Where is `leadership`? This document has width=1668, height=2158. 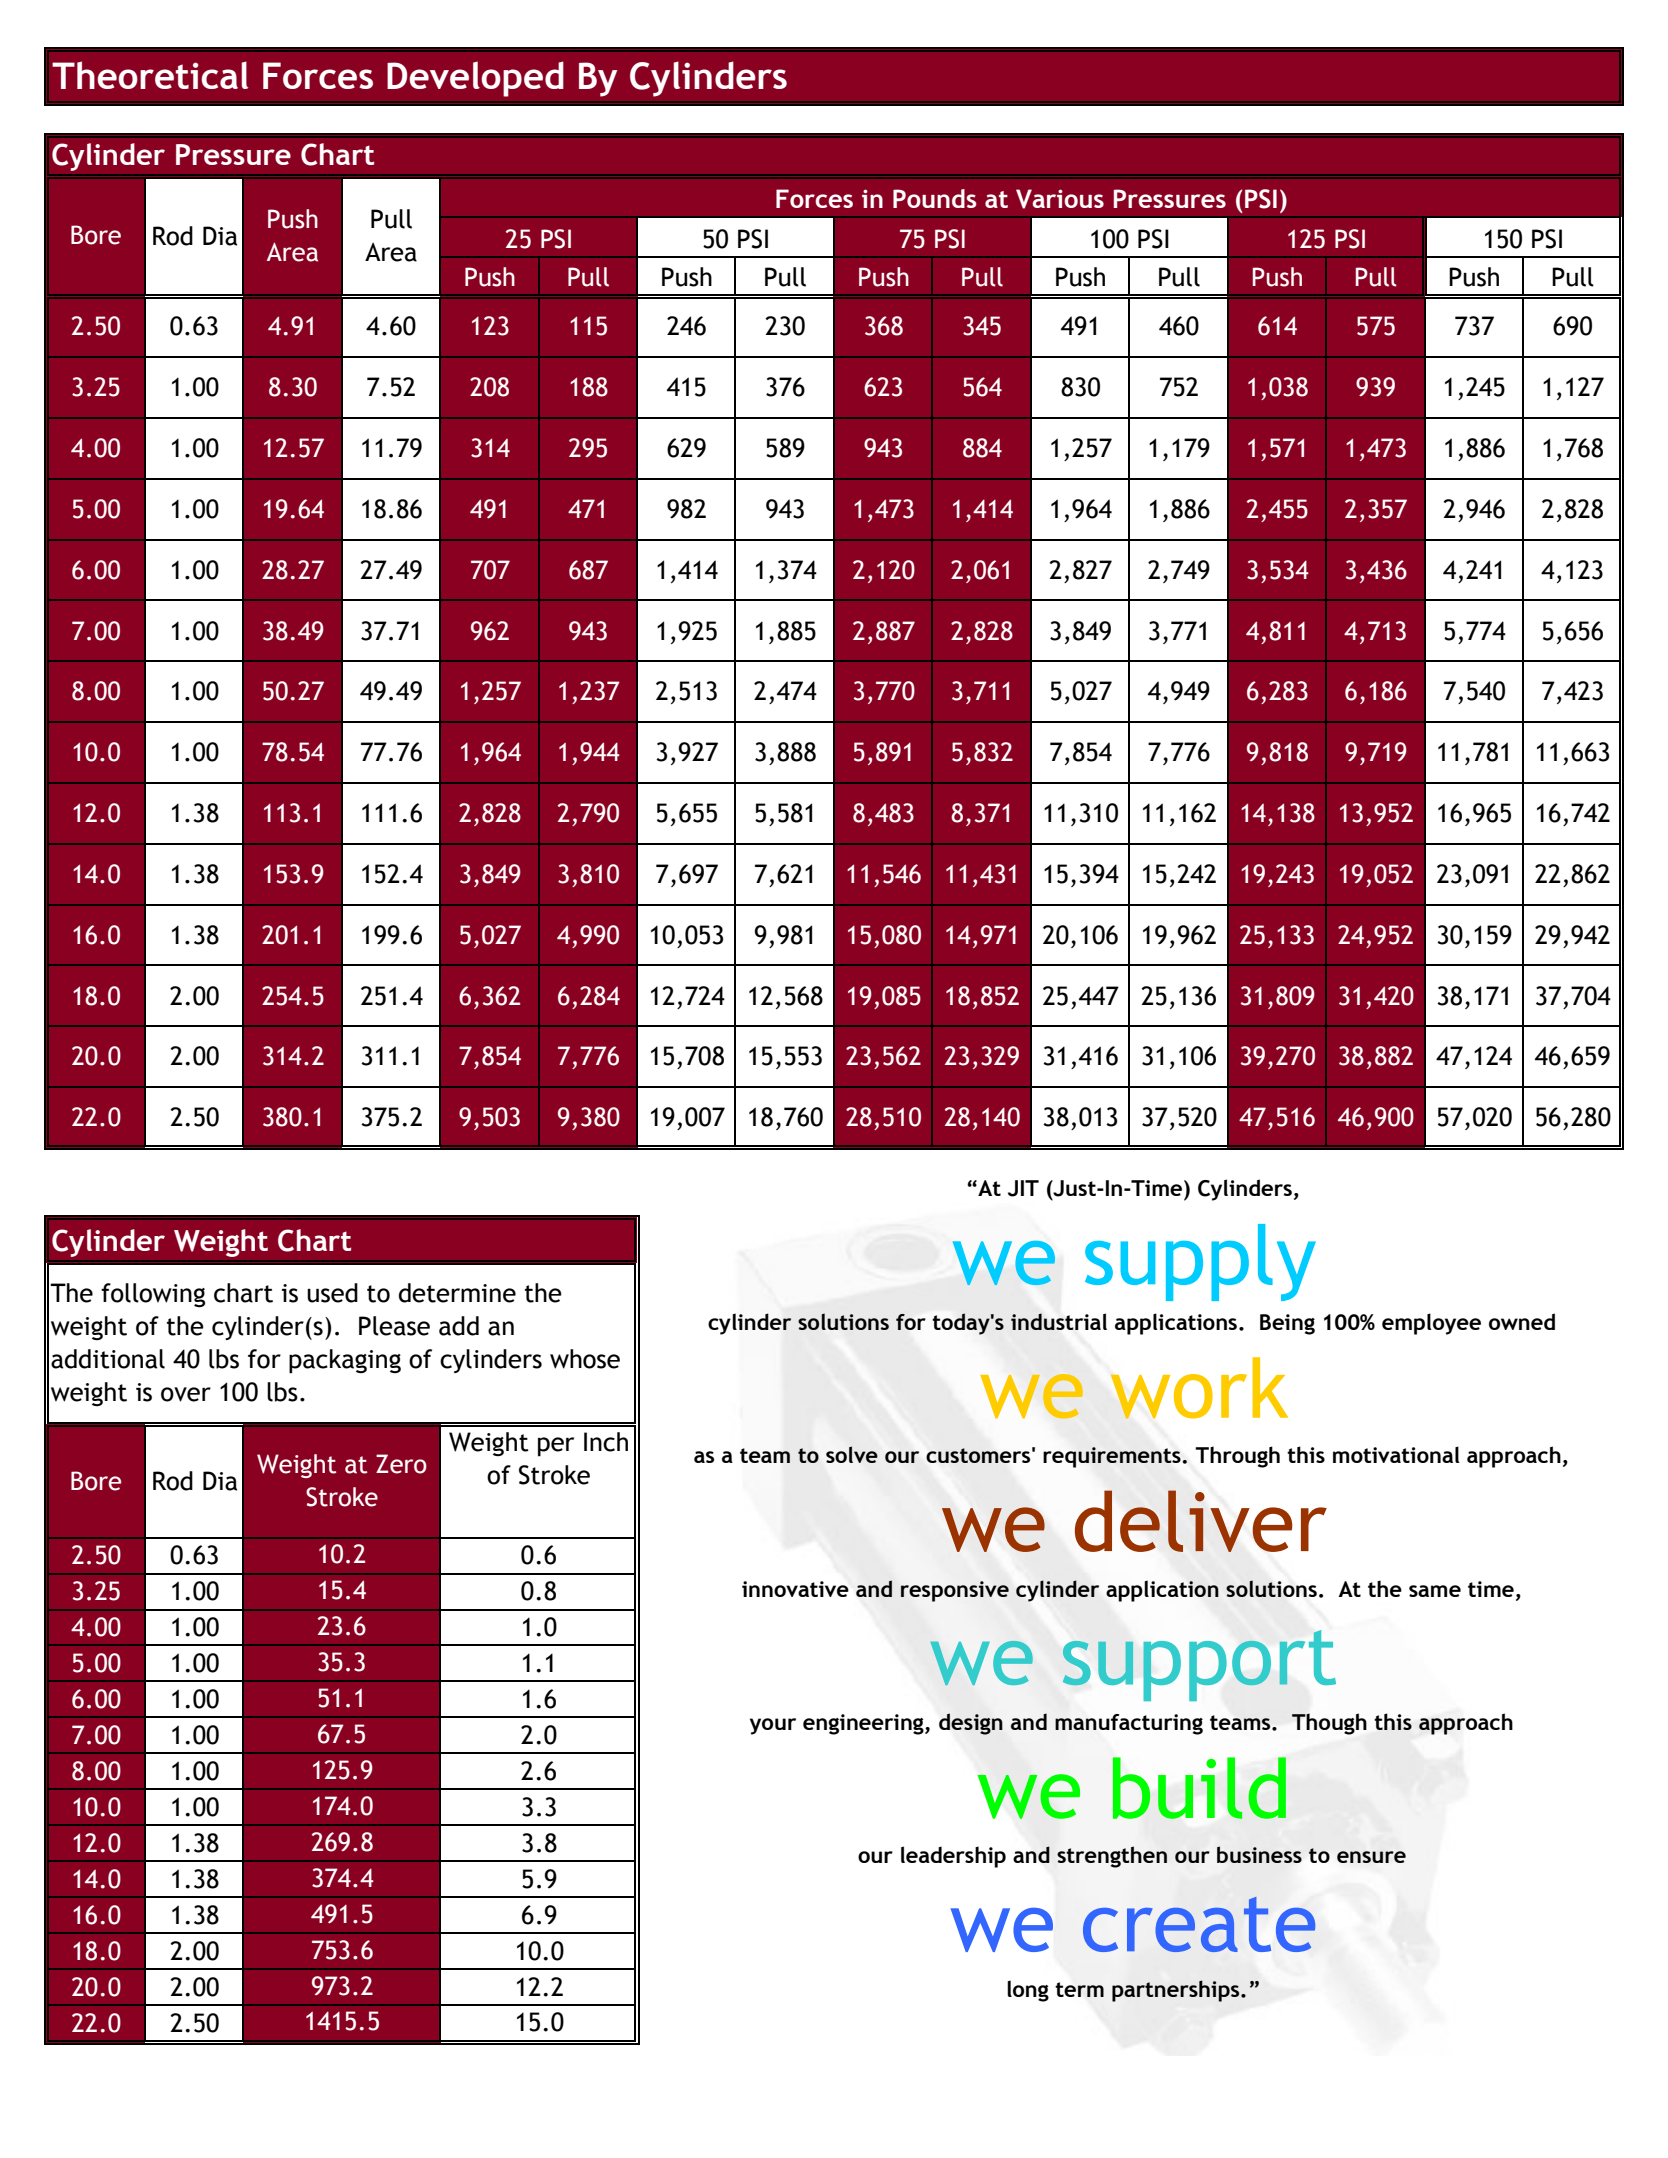 leadership is located at coordinates (953, 1857).
